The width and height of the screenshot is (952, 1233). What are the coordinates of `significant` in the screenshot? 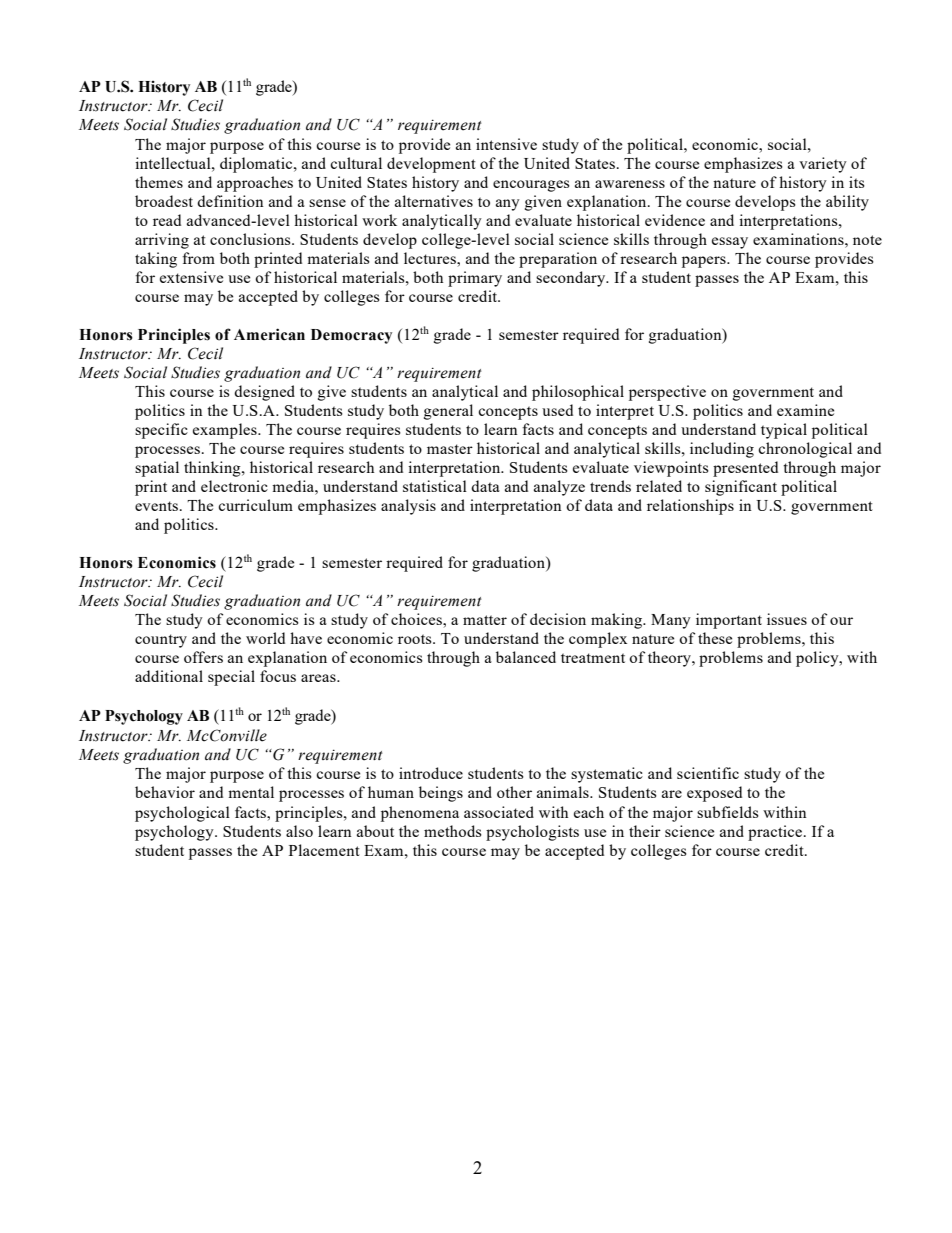 It's located at (741, 488).
